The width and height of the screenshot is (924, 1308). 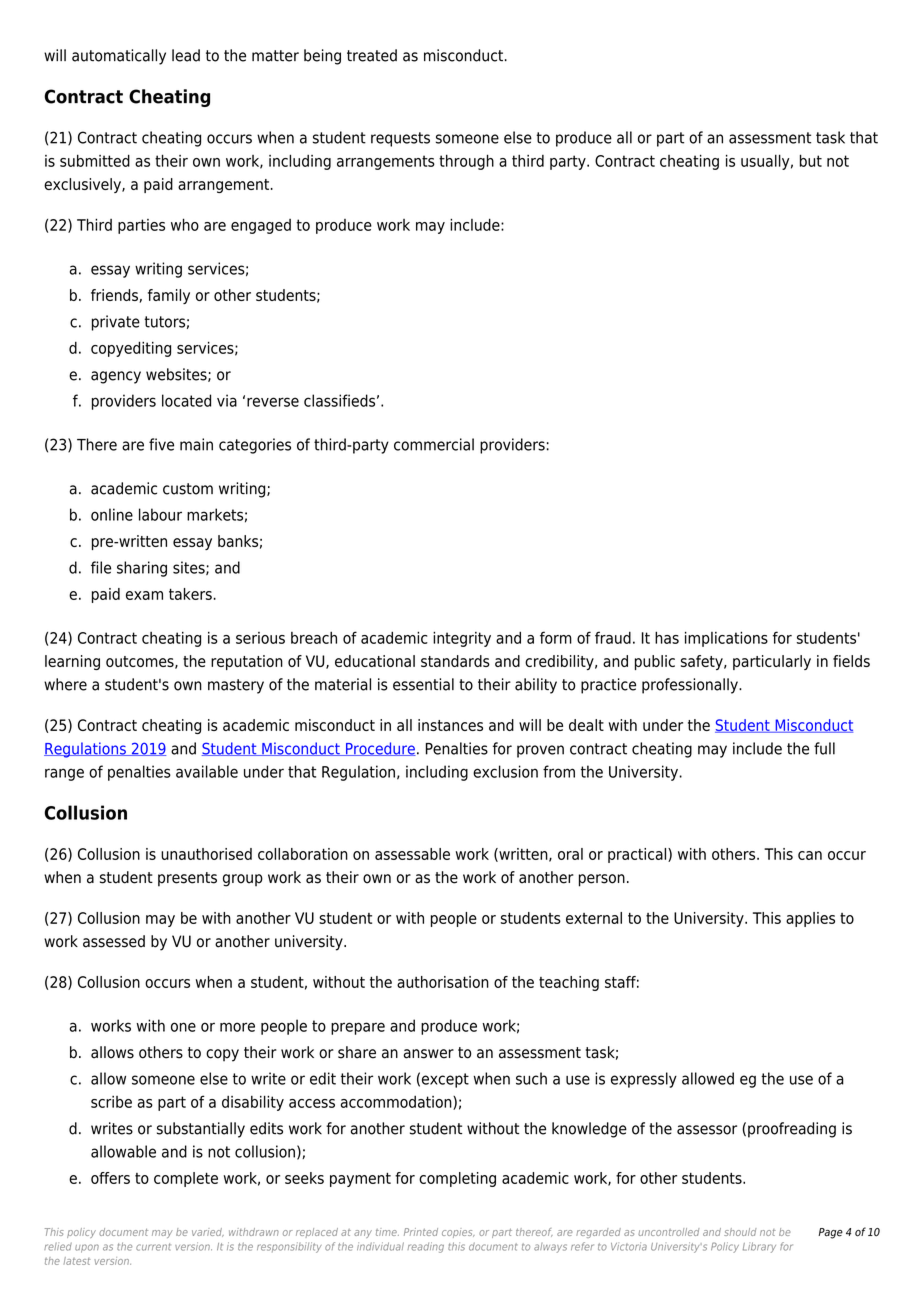 What do you see at coordinates (726, 639) in the screenshot?
I see `implications` at bounding box center [726, 639].
